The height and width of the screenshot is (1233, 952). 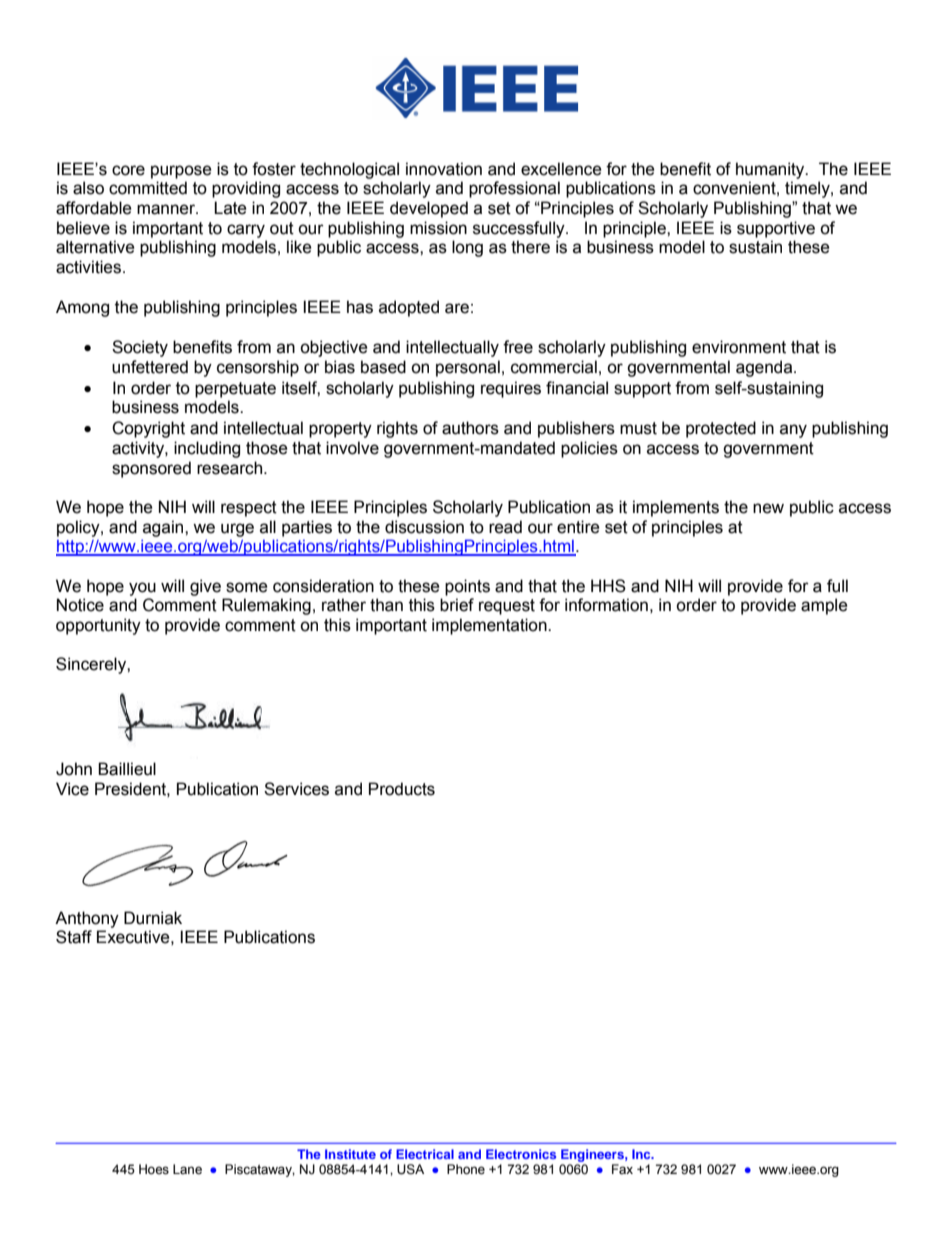 What do you see at coordinates (74, 769) in the screenshot?
I see `John` at bounding box center [74, 769].
